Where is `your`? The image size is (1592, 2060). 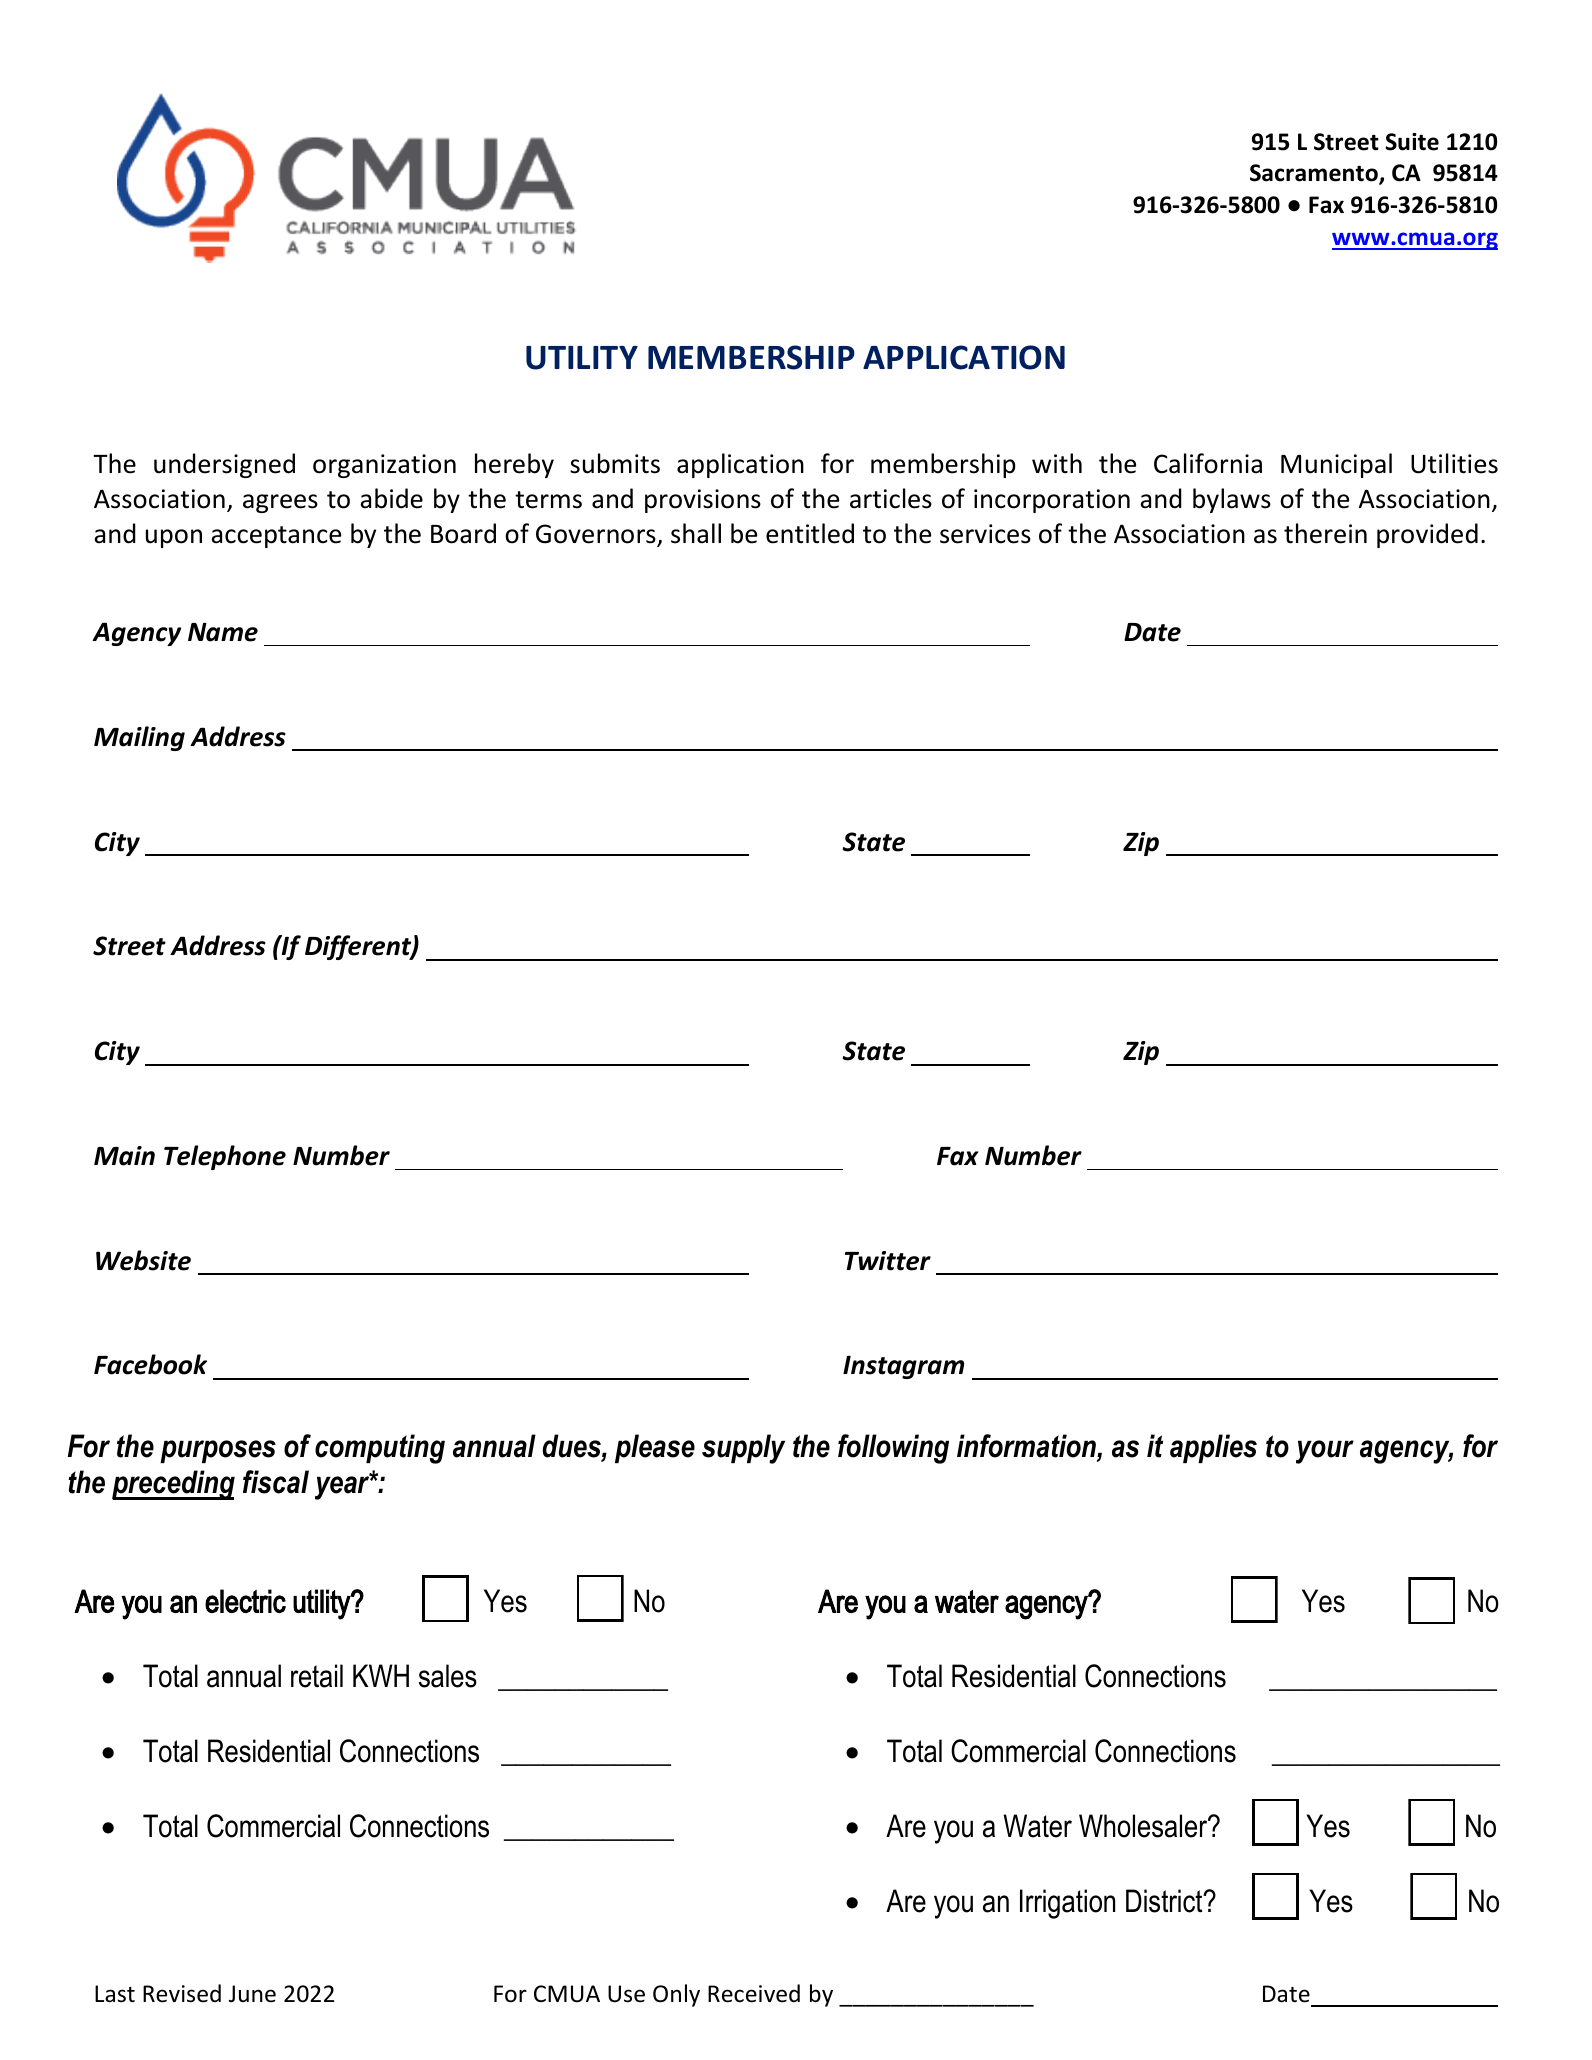 your is located at coordinates (1325, 1452).
